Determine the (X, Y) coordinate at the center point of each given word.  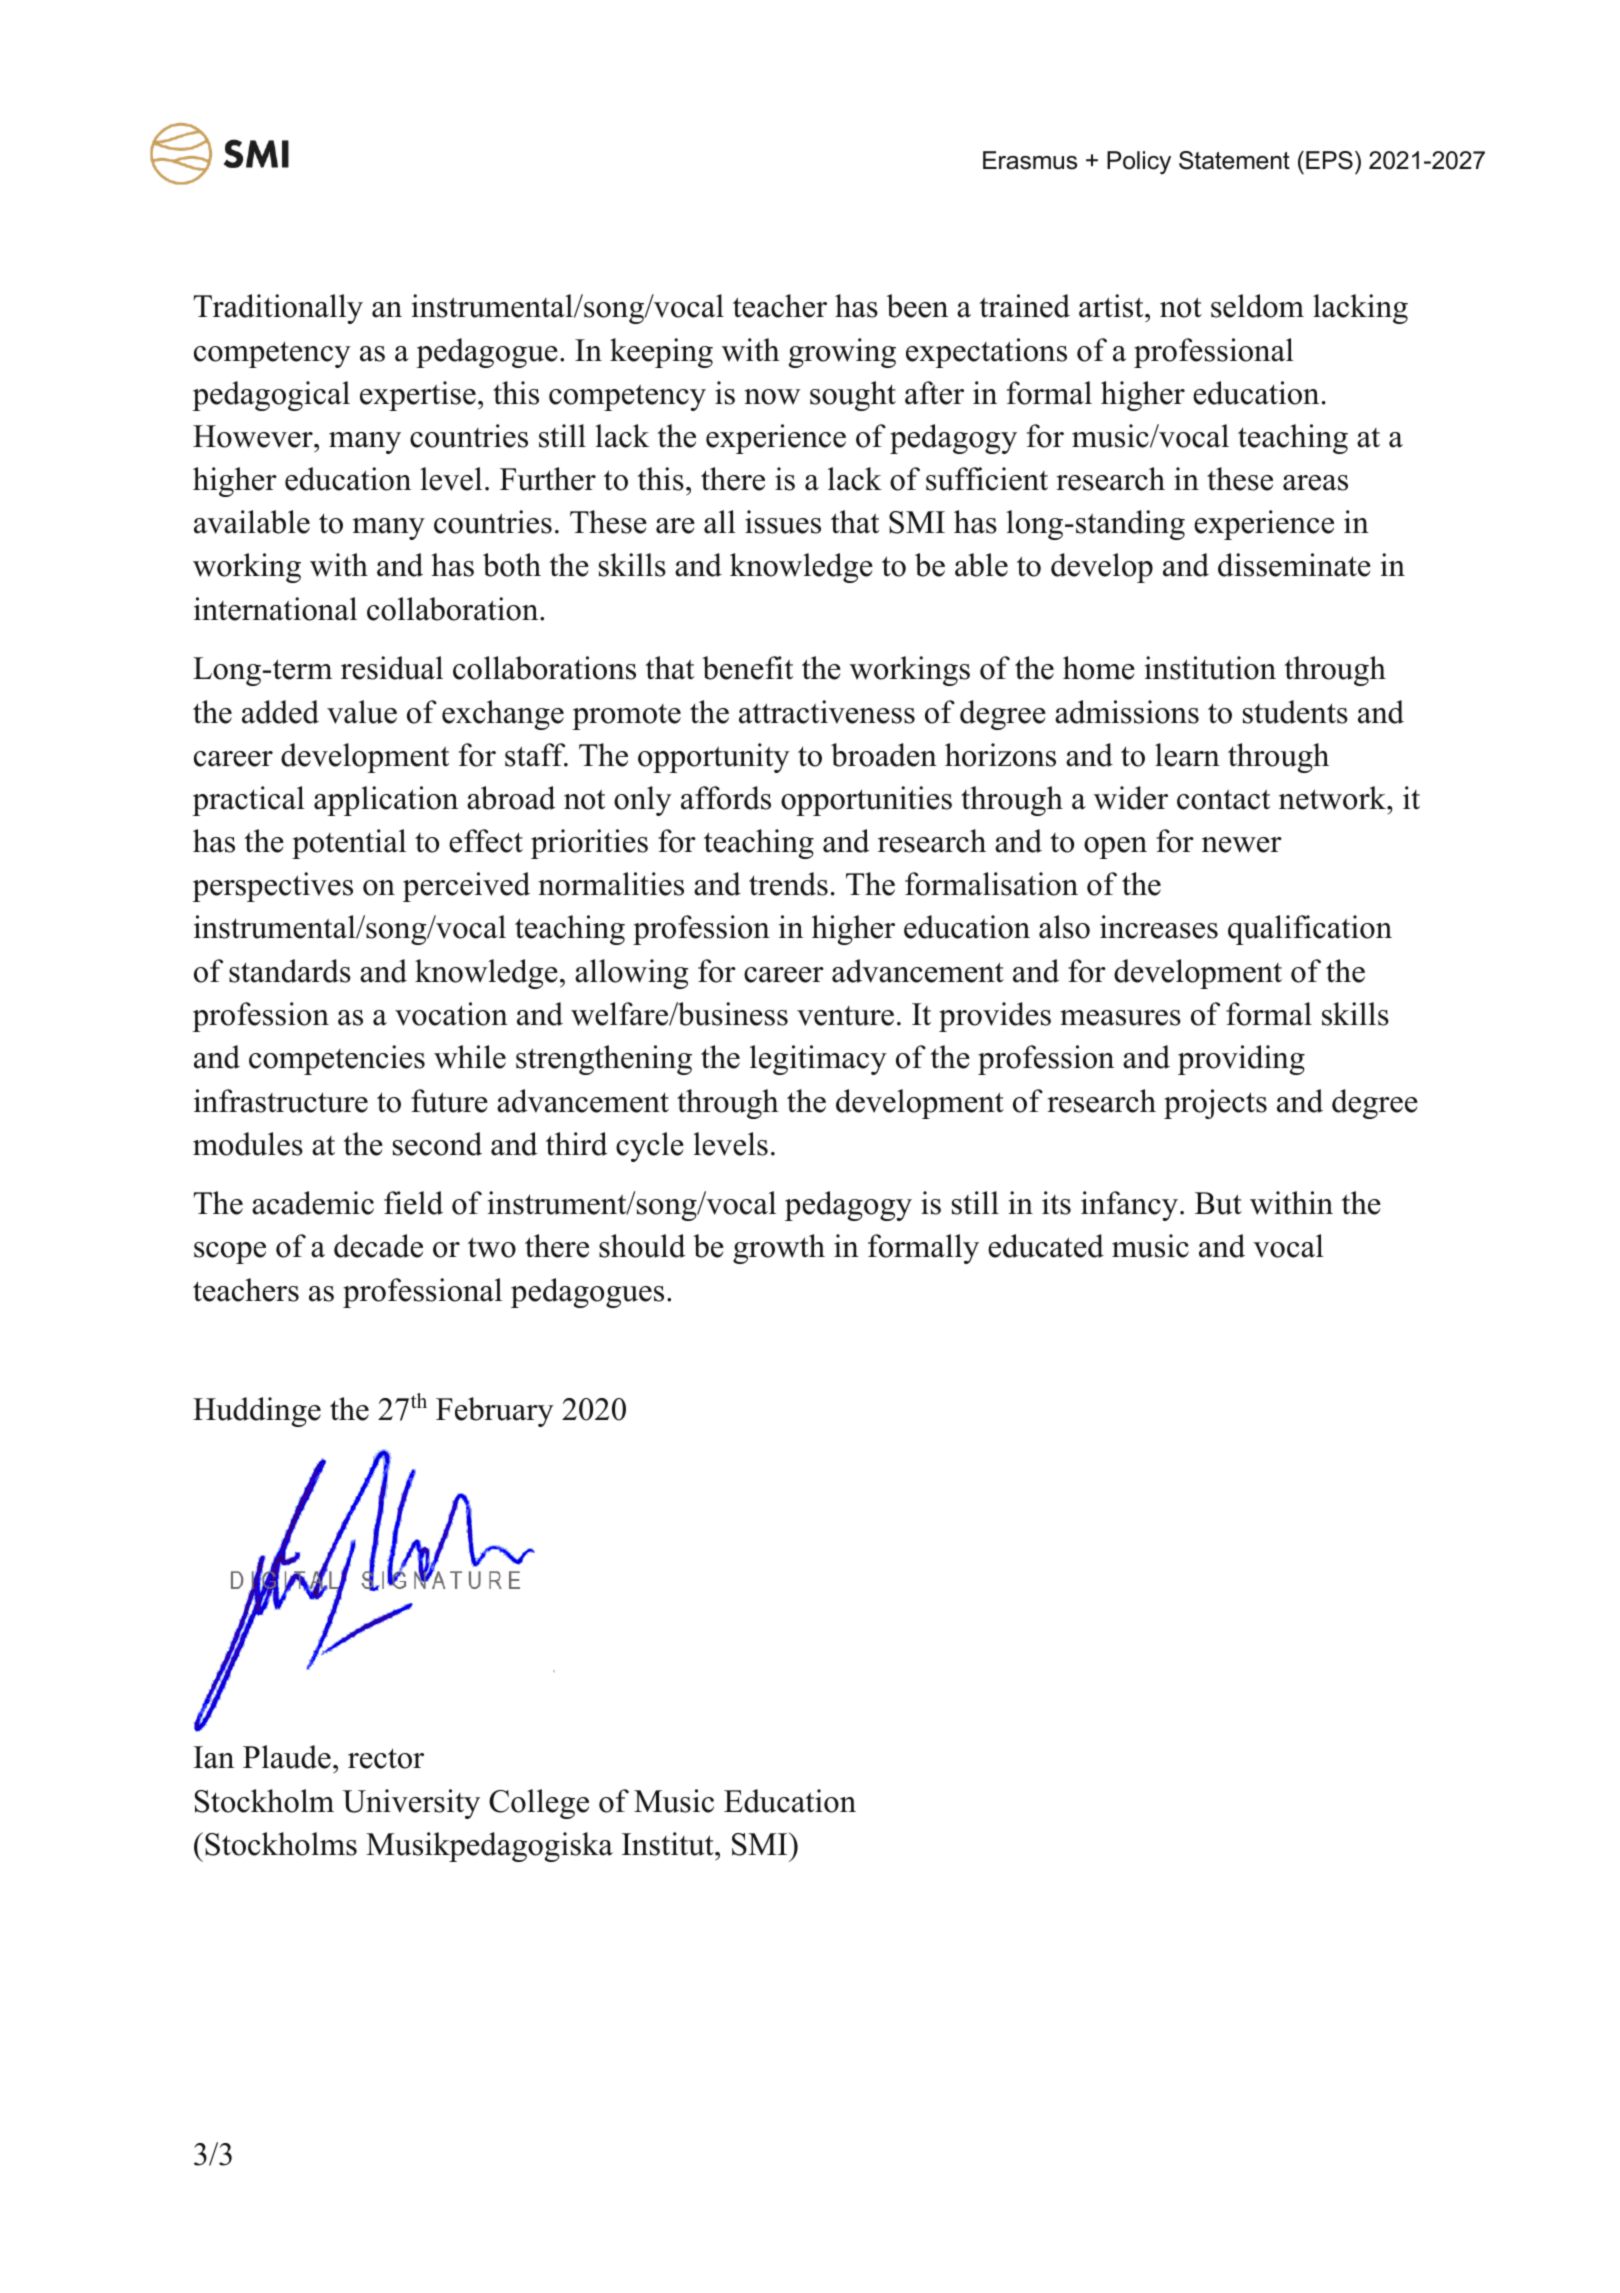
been (917, 306)
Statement (1234, 160)
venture (845, 1016)
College (539, 1804)
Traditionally (278, 309)
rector (386, 1758)
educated (1046, 1246)
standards (290, 971)
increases (1159, 927)
